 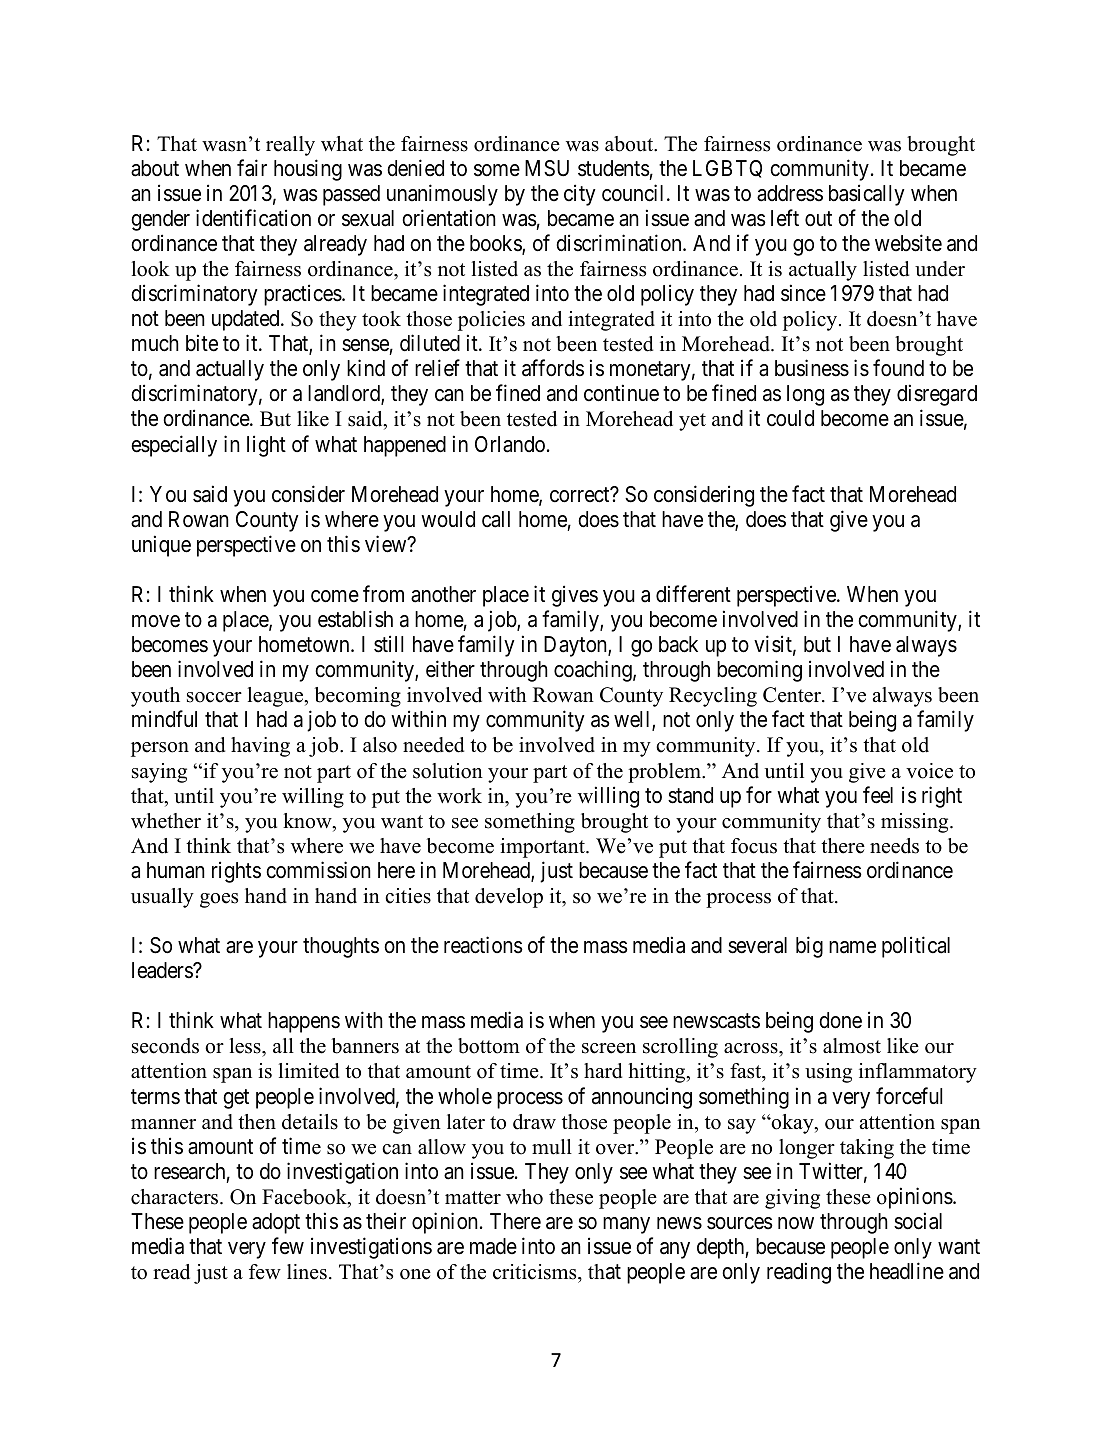 What do you see at coordinates (790, 193) in the image?
I see `address` at bounding box center [790, 193].
